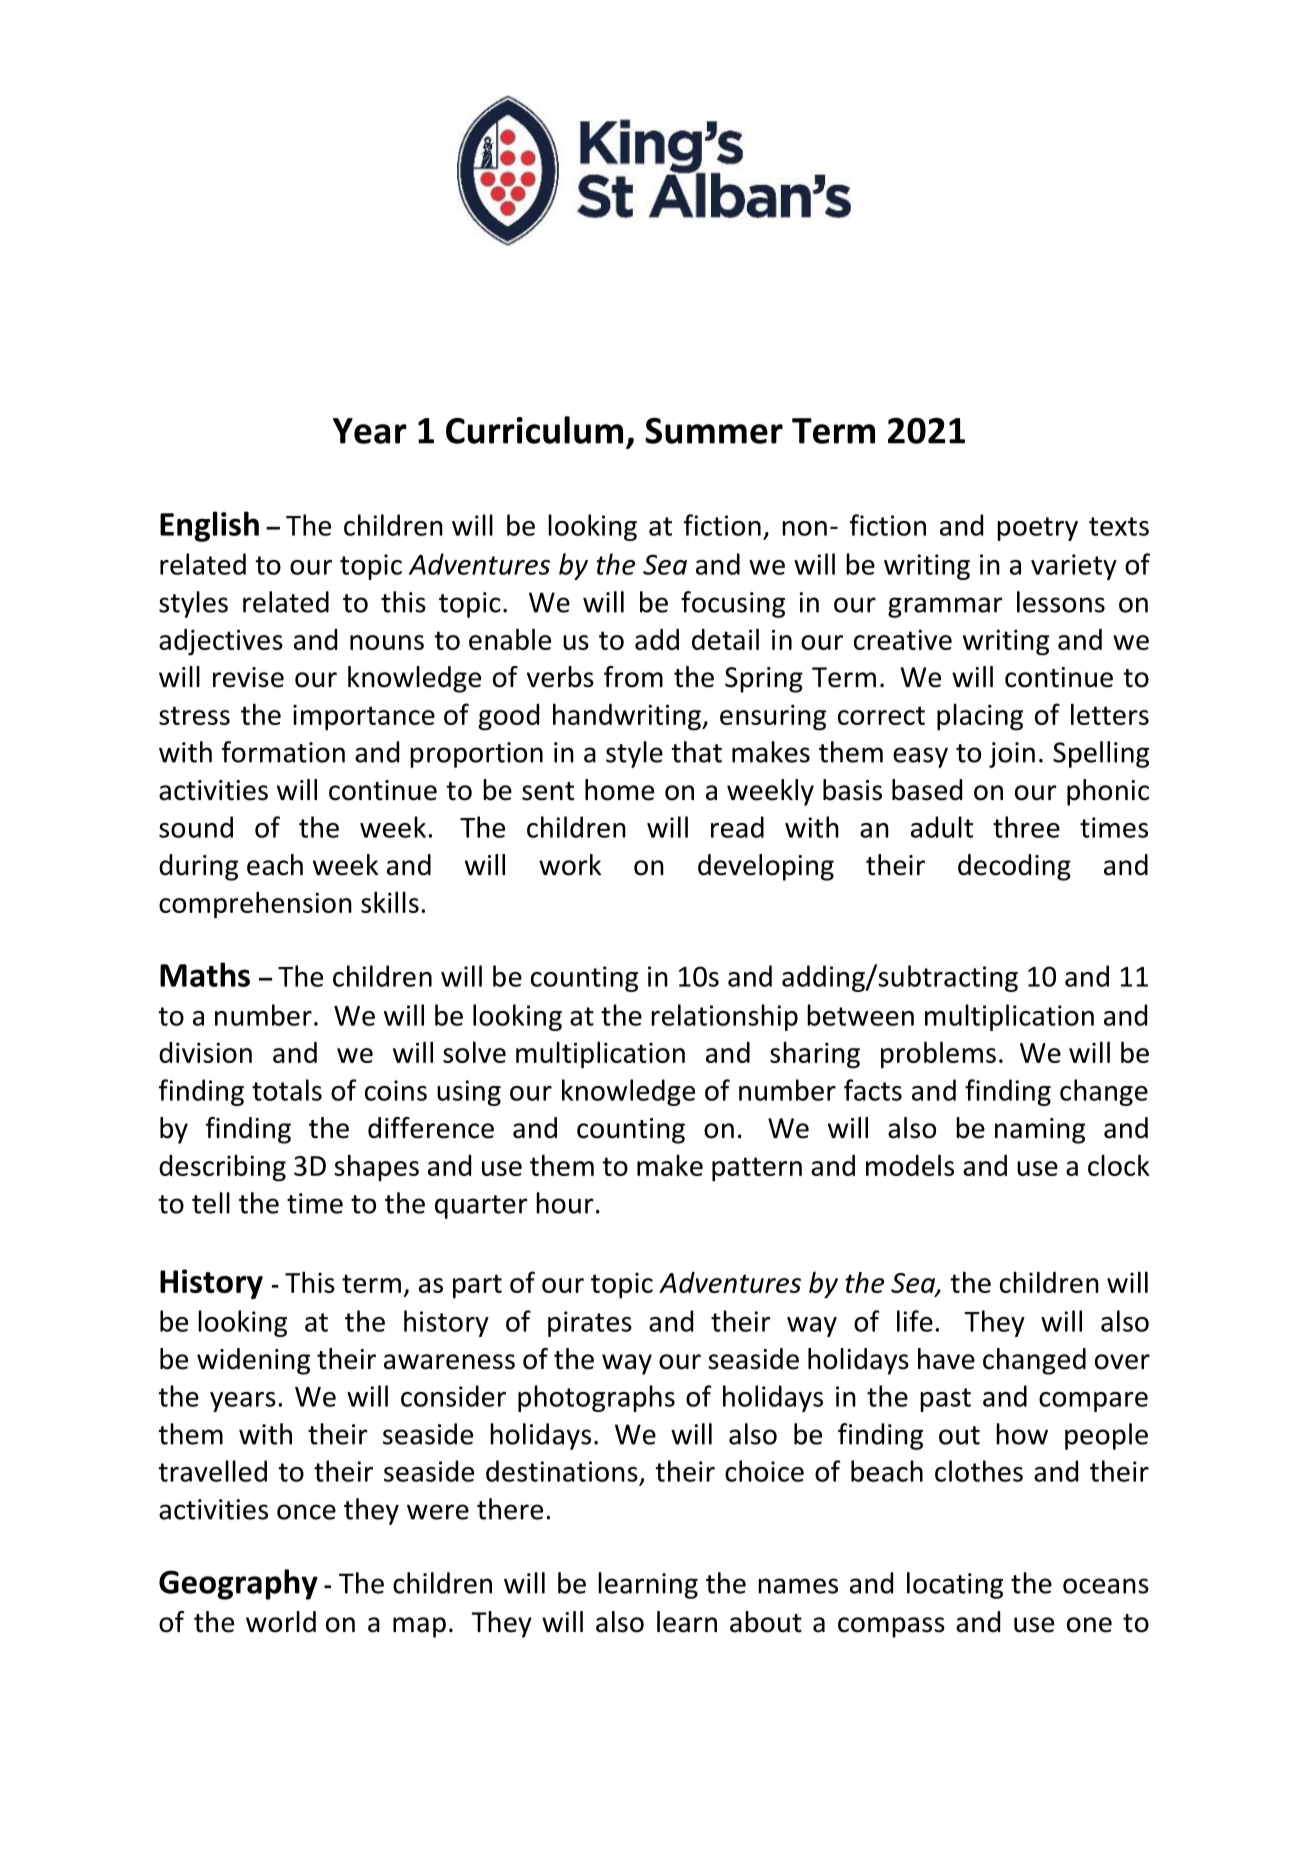  I want to click on locating, so click(955, 1585).
